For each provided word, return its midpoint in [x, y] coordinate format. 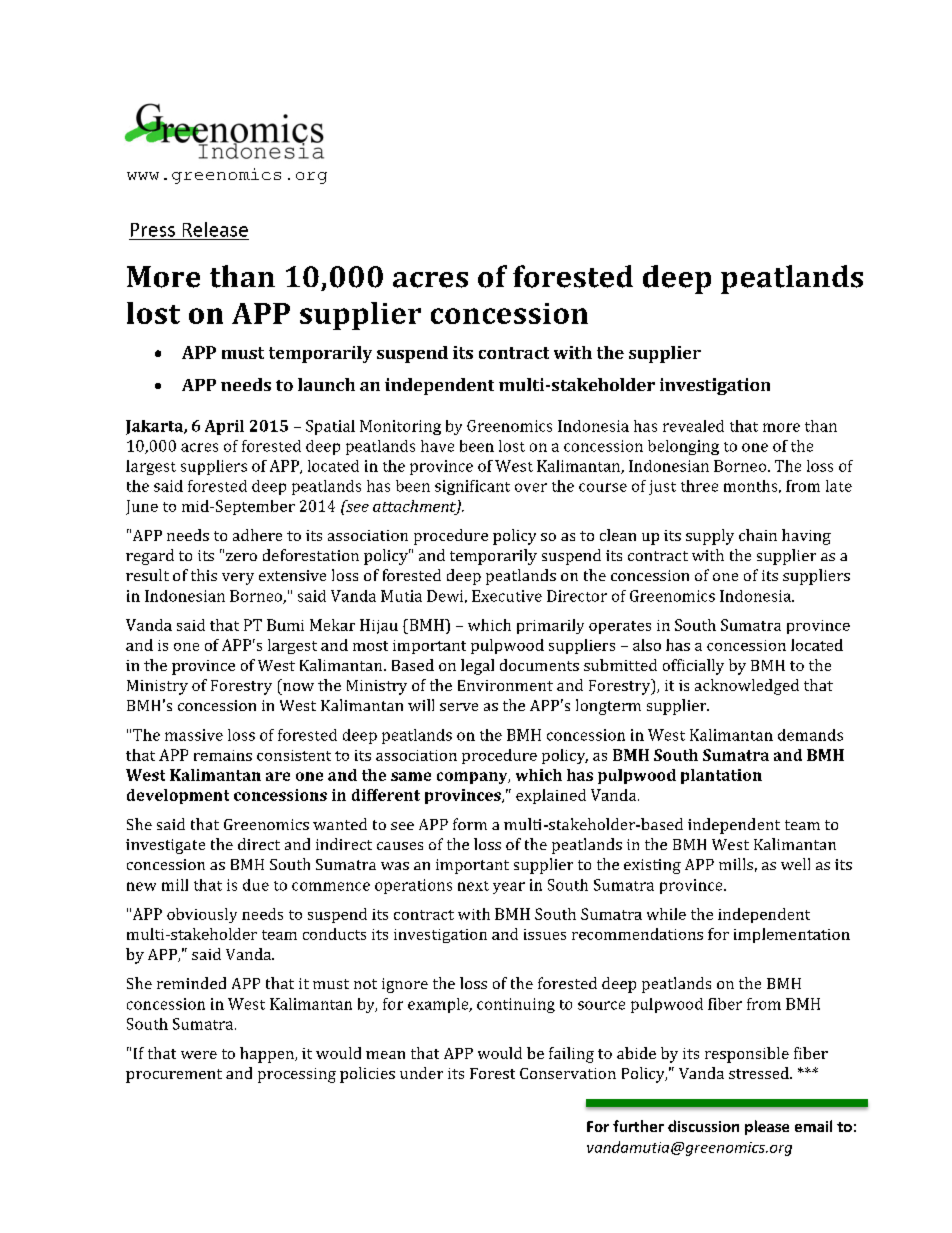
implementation [792, 935]
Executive [507, 596]
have [437, 446]
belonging [683, 447]
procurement [174, 1076]
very [238, 579]
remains [223, 755]
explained [551, 796]
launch [326, 384]
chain [758, 535]
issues [545, 934]
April [224, 427]
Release [215, 229]
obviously [202, 915]
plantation [721, 776]
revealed [693, 426]
